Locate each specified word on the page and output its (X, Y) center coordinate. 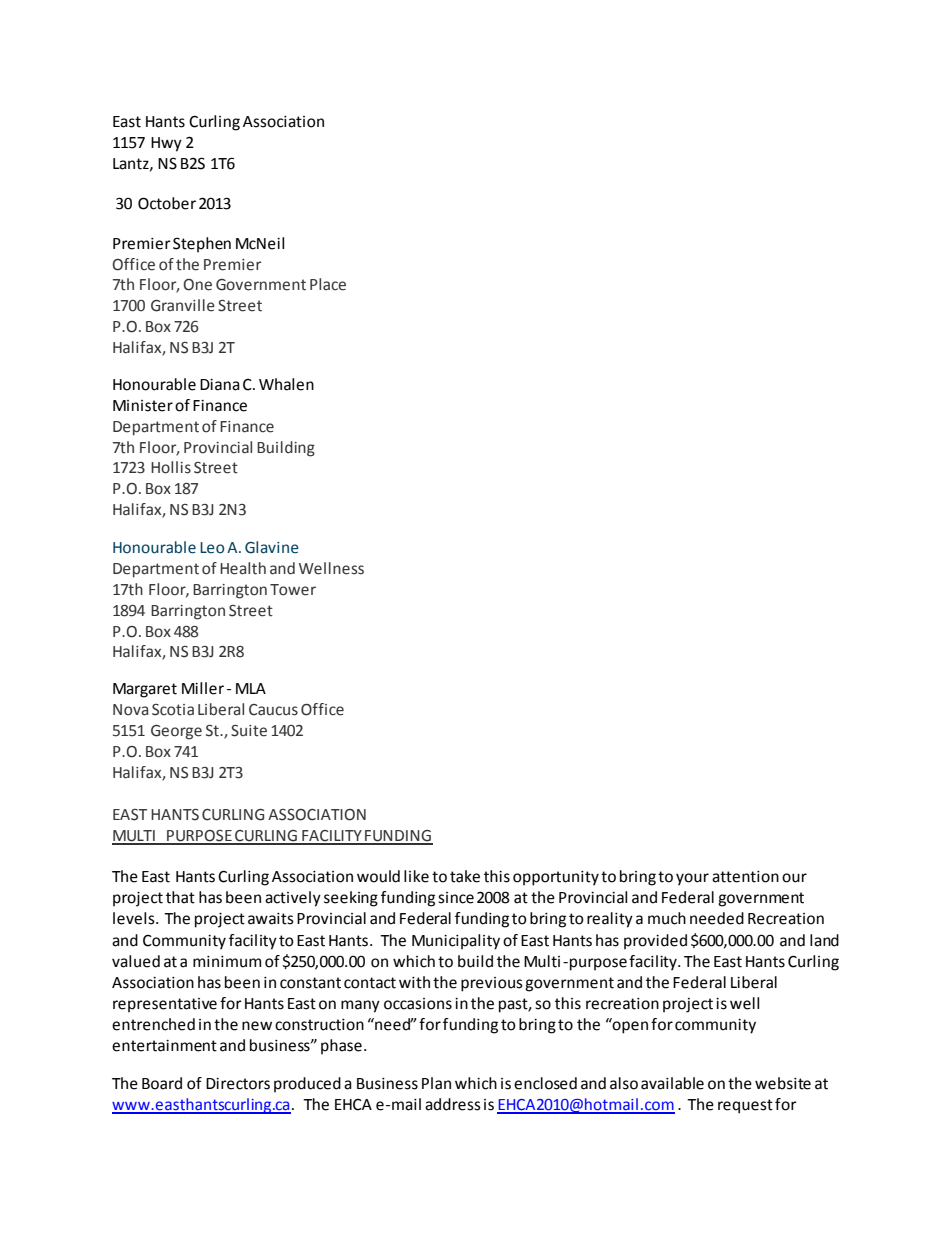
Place (328, 284)
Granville (183, 305)
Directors (238, 1084)
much (667, 918)
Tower (293, 590)
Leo (212, 548)
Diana (220, 385)
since (456, 898)
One (197, 285)
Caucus (273, 710)
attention (745, 877)
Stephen (202, 245)
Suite (249, 731)
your (692, 879)
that (180, 897)
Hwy (166, 144)
